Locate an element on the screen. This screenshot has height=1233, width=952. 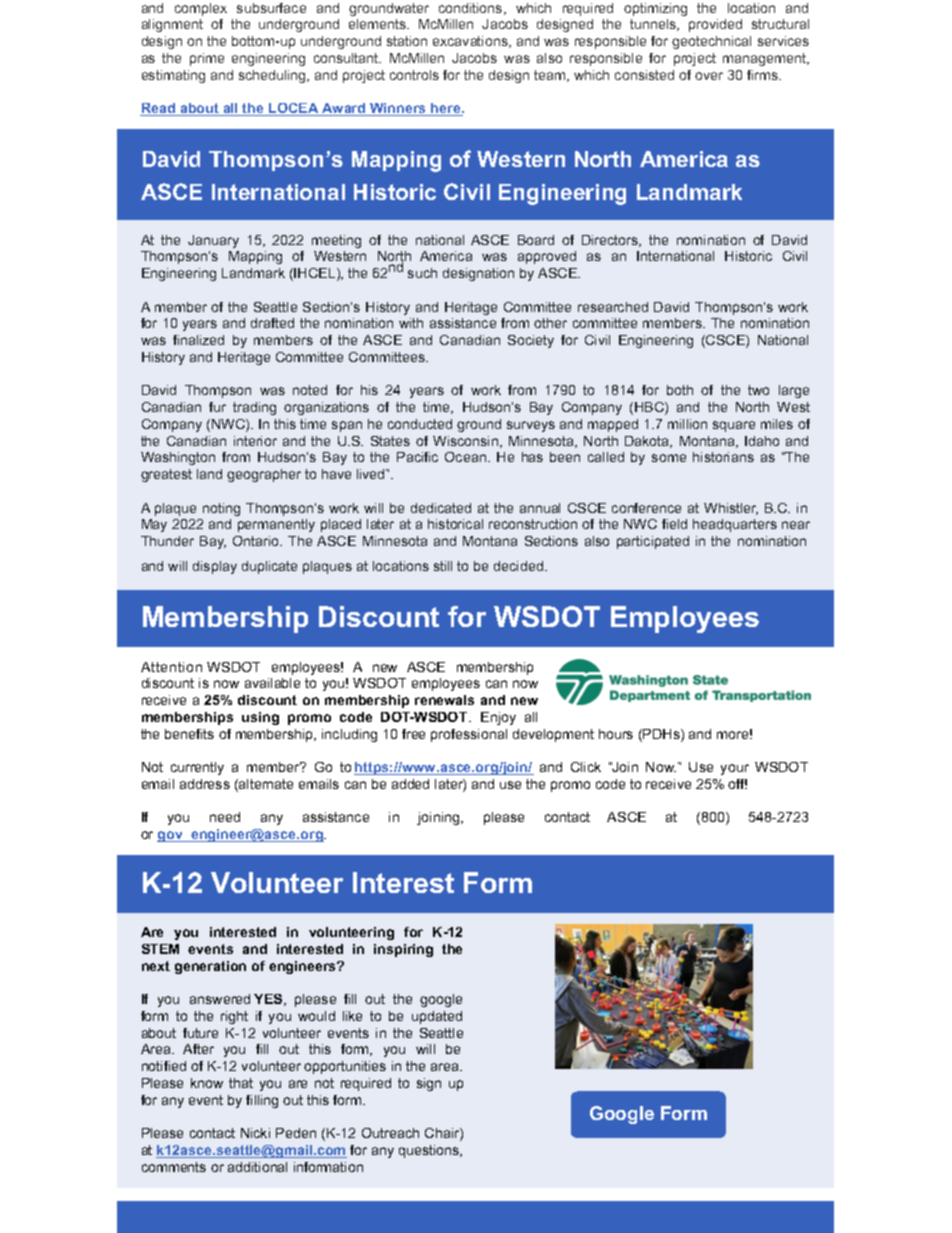
geographer is located at coordinates (264, 475).
